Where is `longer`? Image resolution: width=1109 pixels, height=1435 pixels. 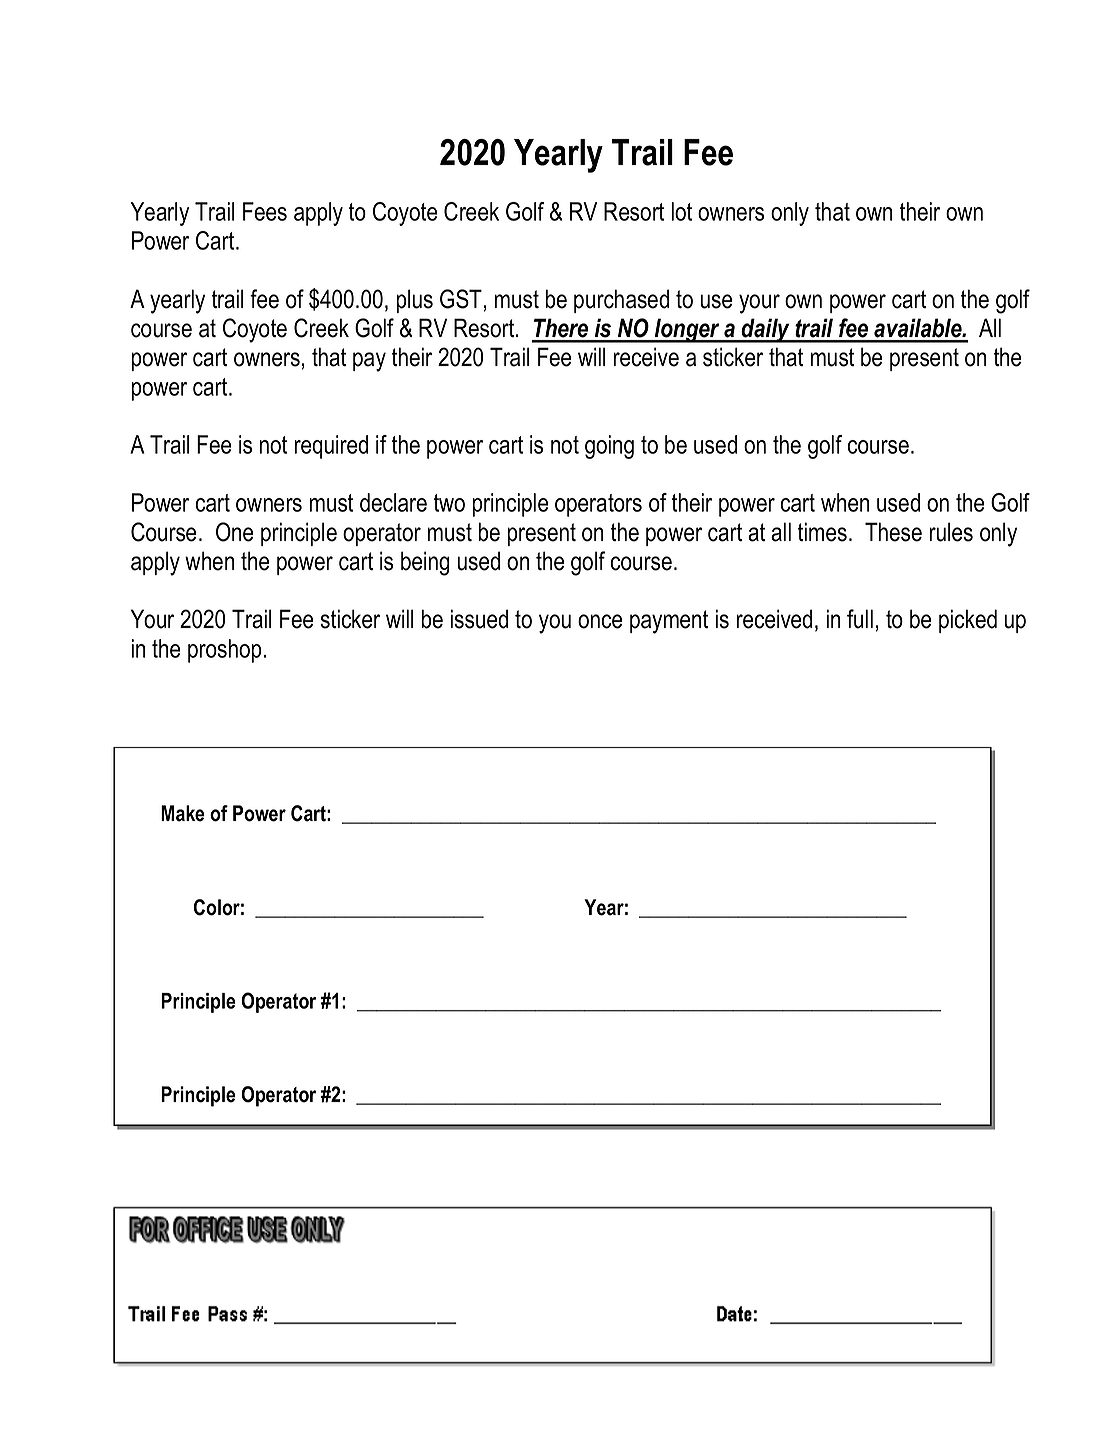 longer is located at coordinates (687, 330).
